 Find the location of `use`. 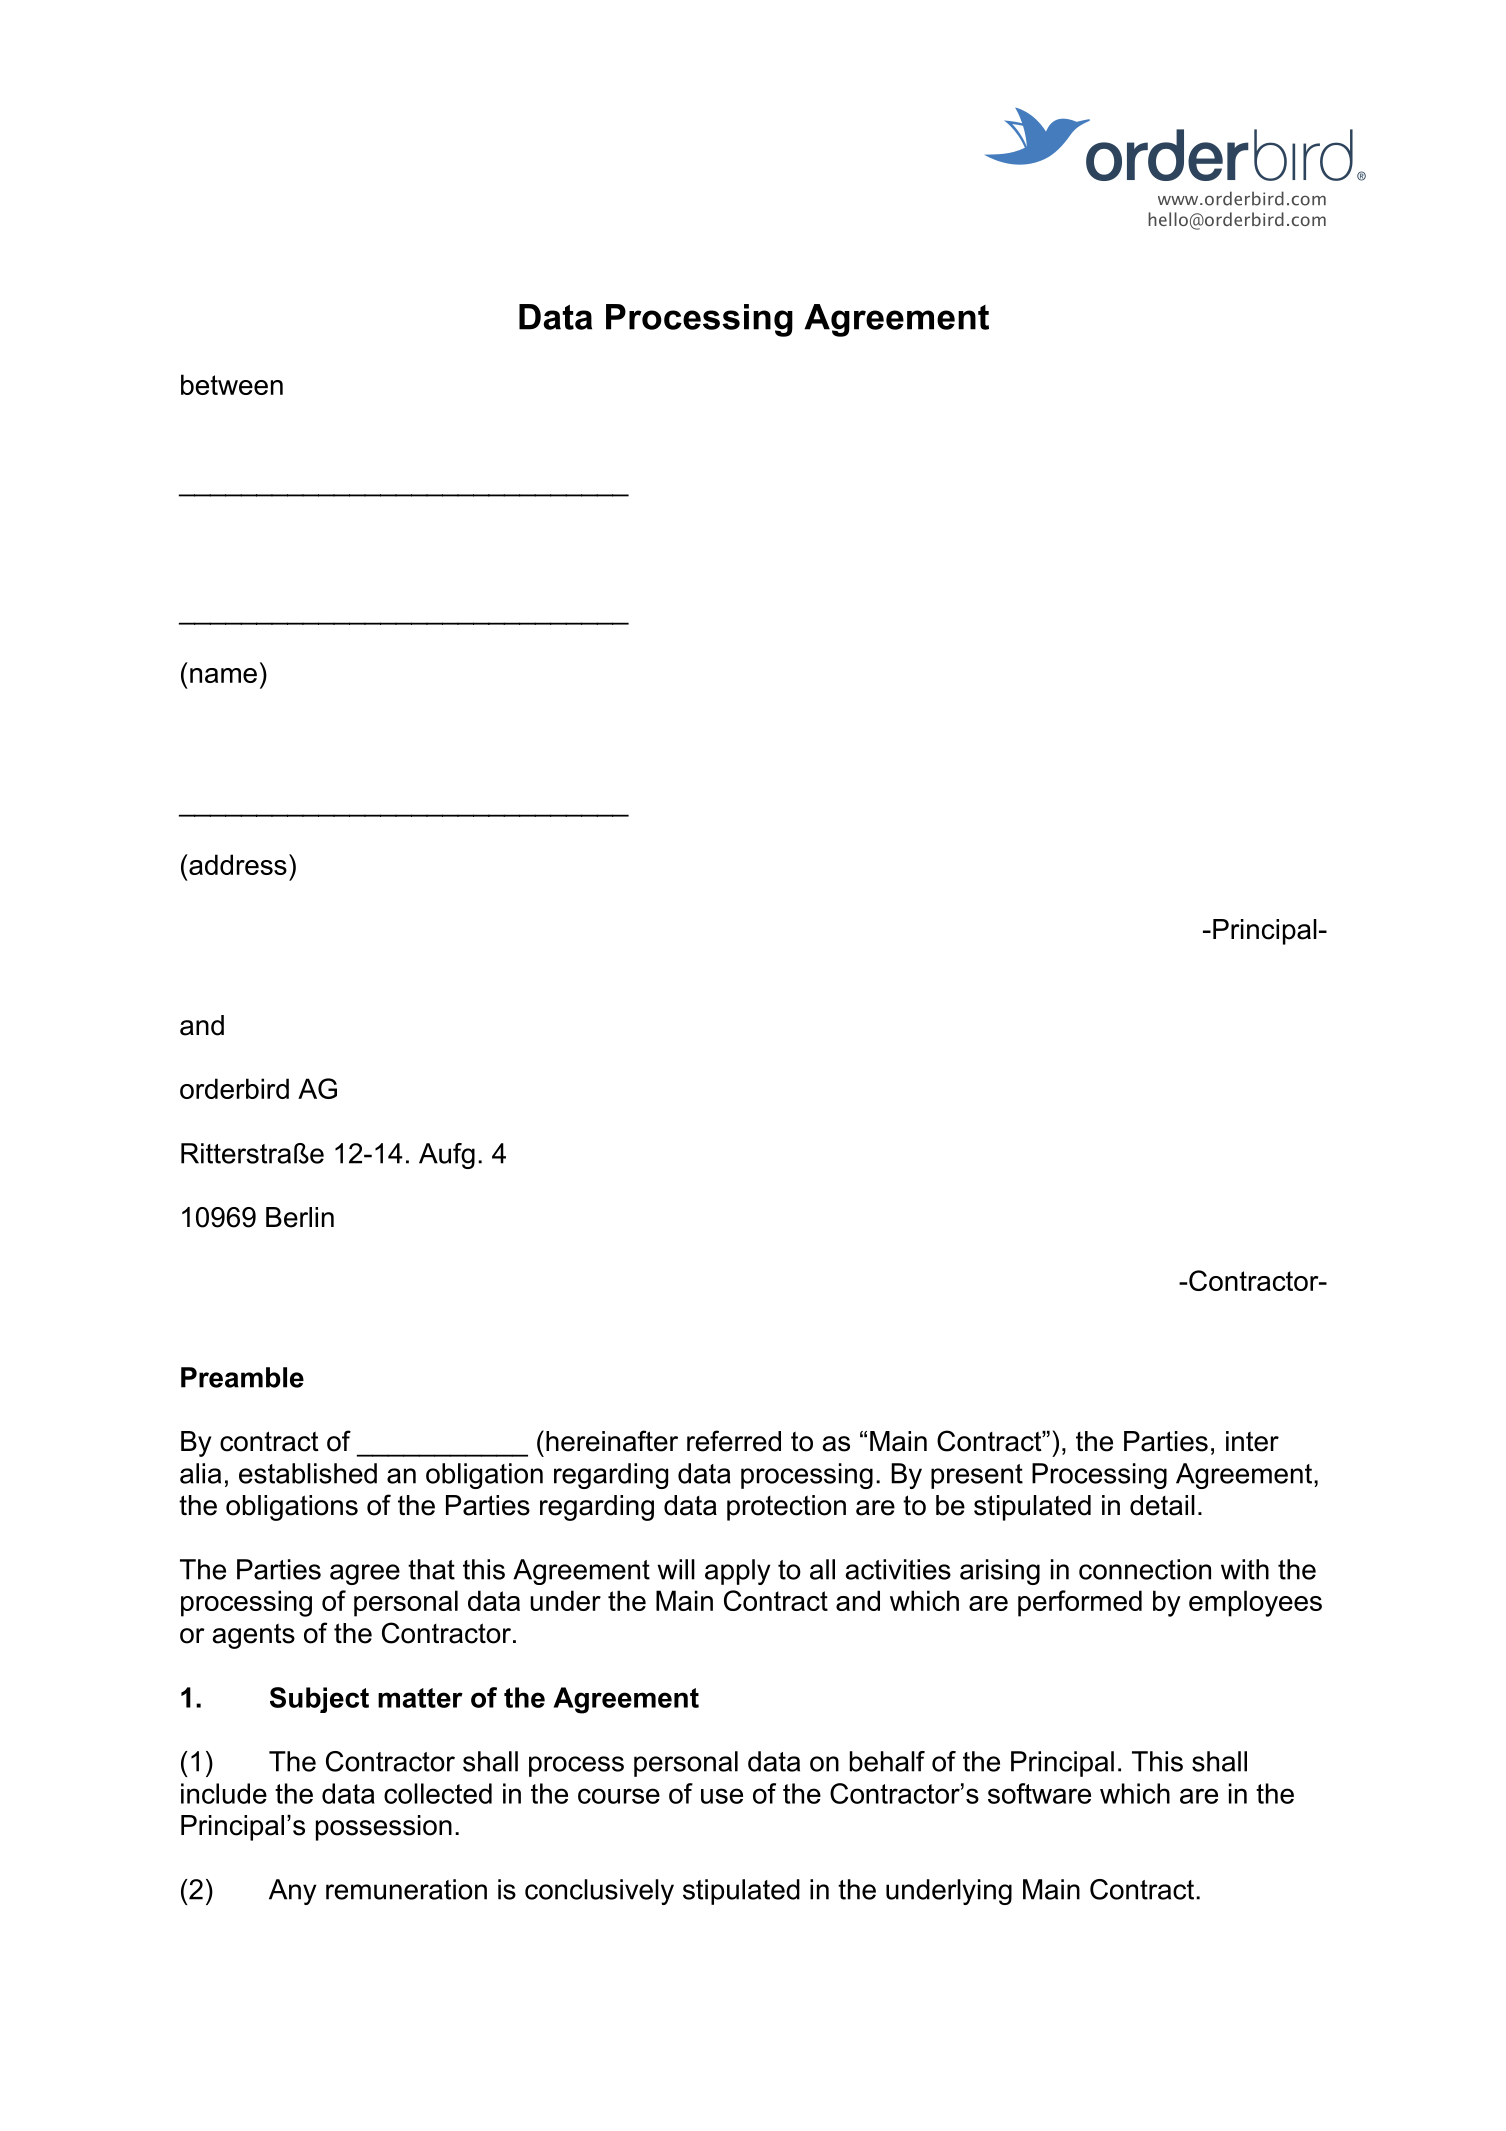

use is located at coordinates (722, 1796).
